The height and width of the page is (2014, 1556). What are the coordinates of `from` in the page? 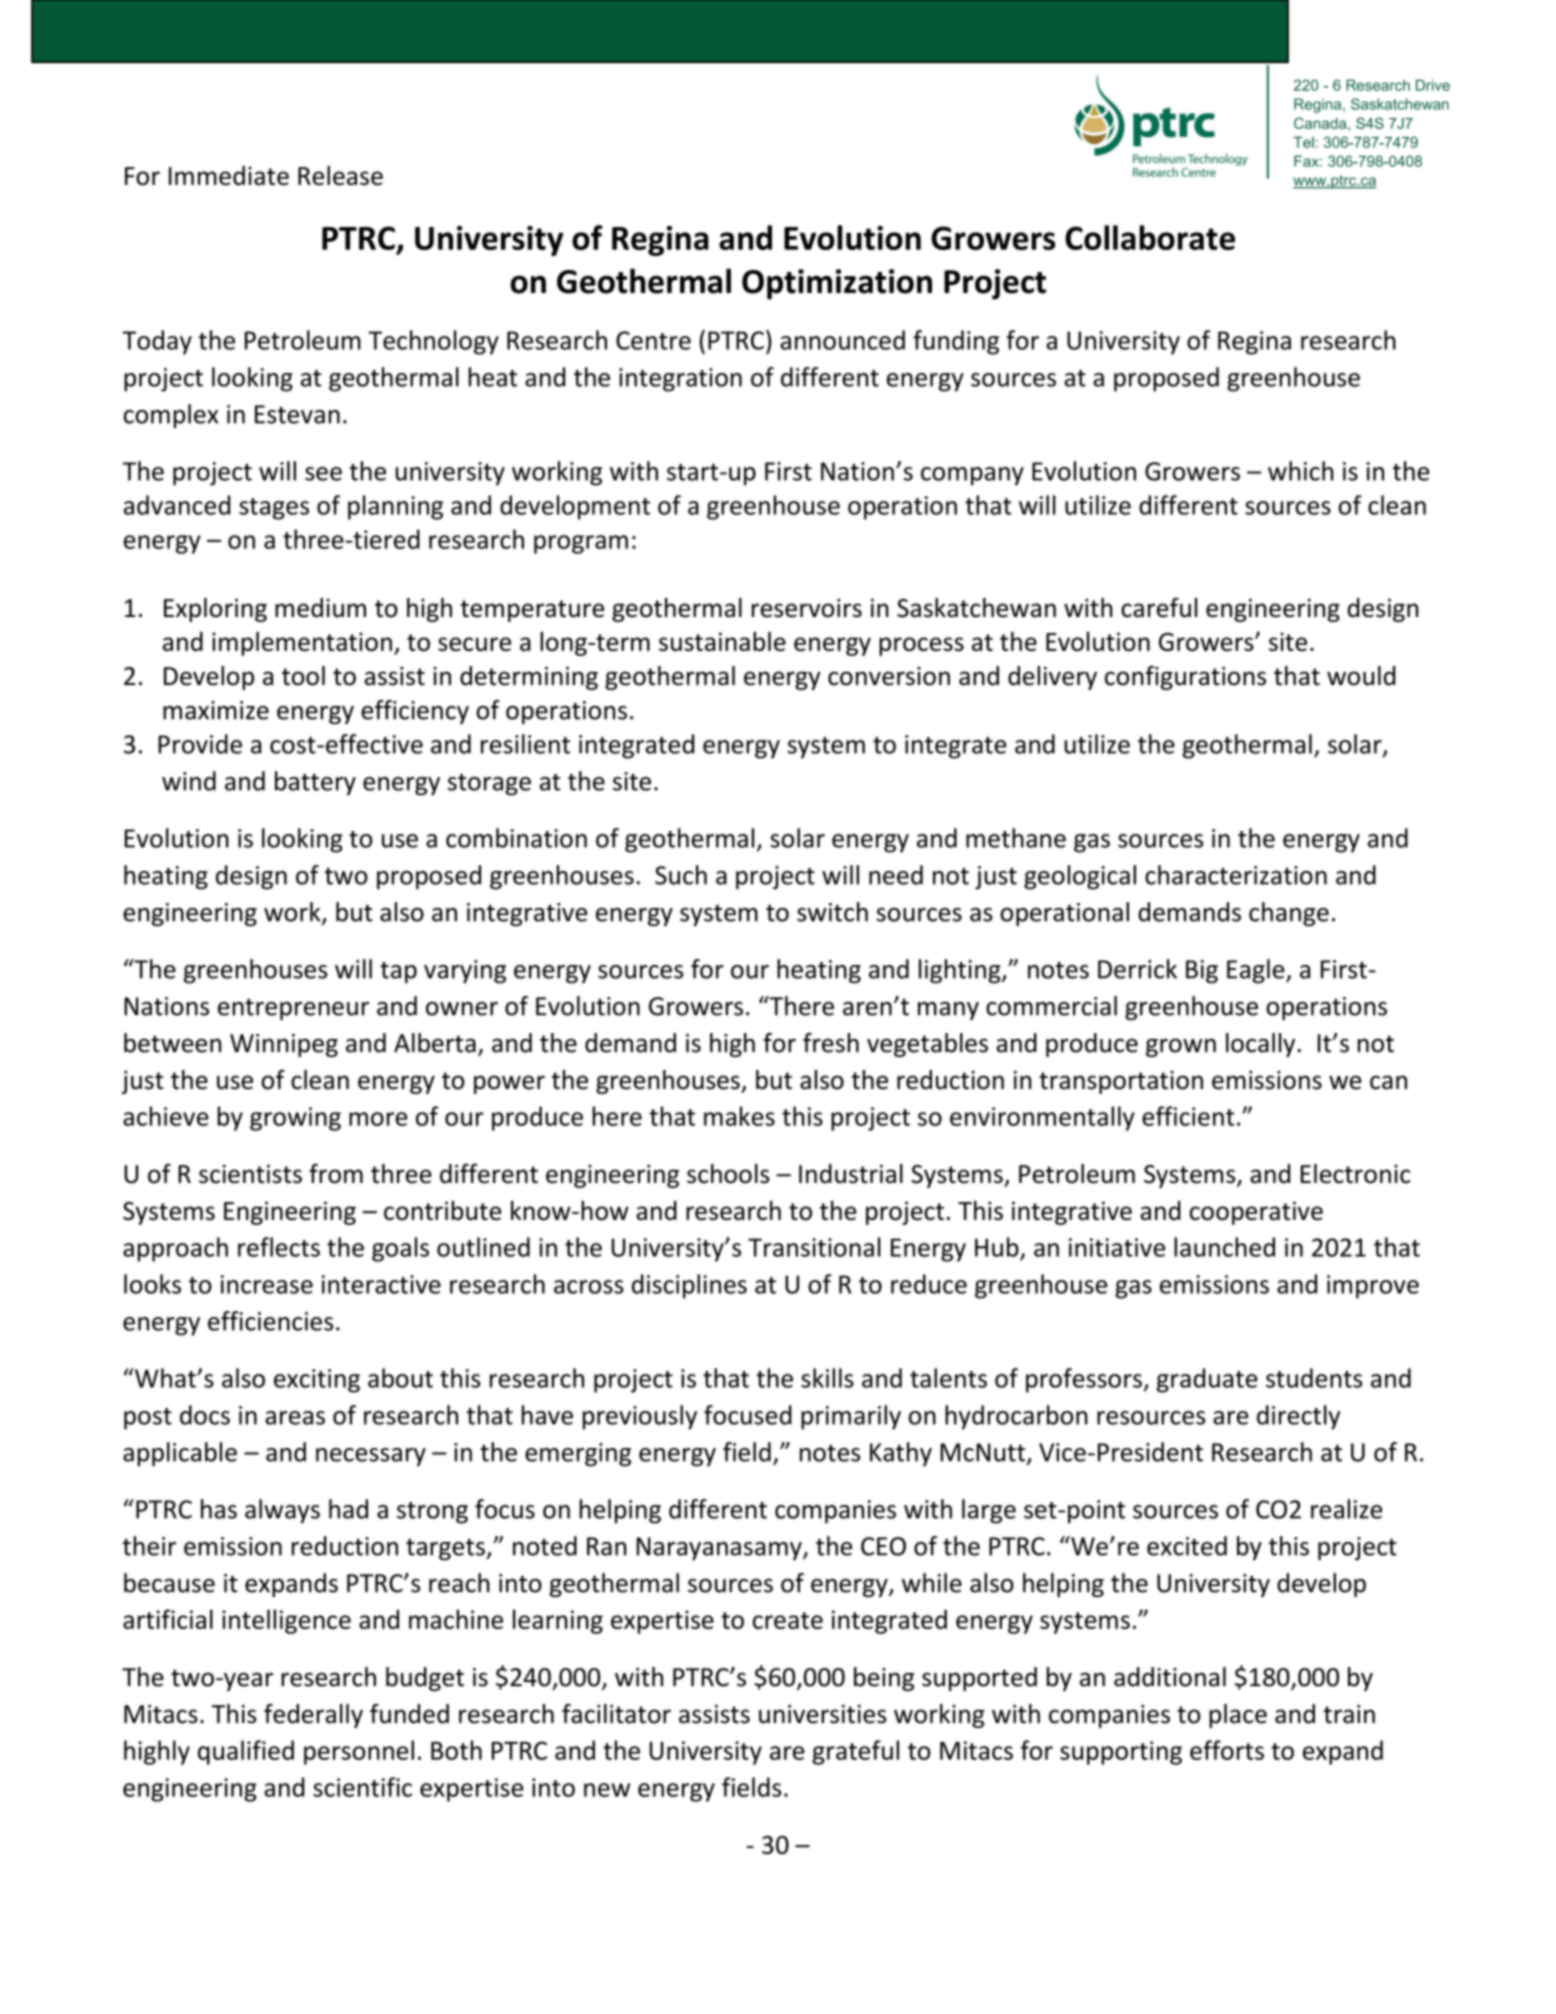 It's located at (336, 1173).
